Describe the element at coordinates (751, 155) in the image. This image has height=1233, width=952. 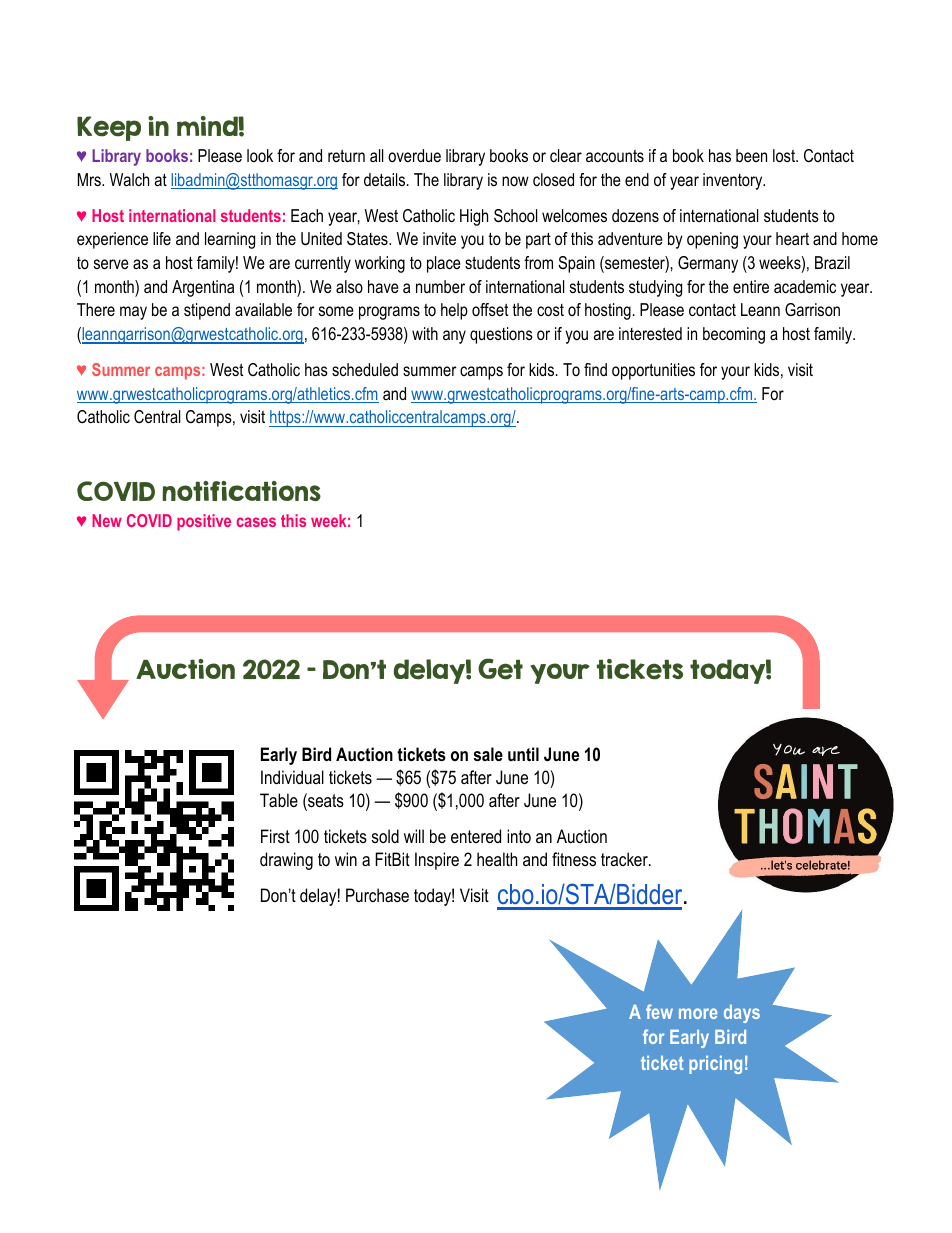
I see `been` at that location.
